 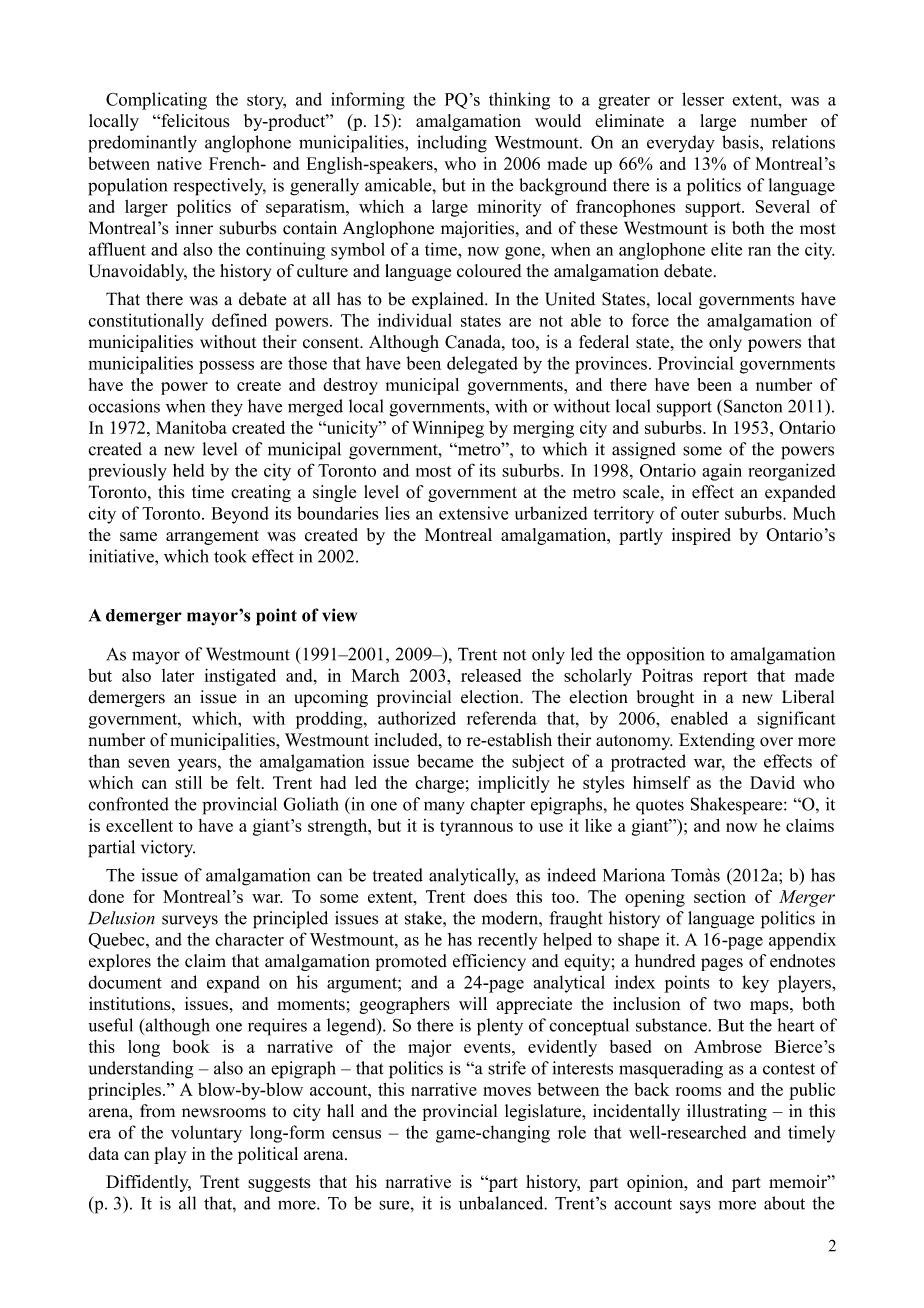 What do you see at coordinates (356, 1134) in the image?
I see `census` at bounding box center [356, 1134].
